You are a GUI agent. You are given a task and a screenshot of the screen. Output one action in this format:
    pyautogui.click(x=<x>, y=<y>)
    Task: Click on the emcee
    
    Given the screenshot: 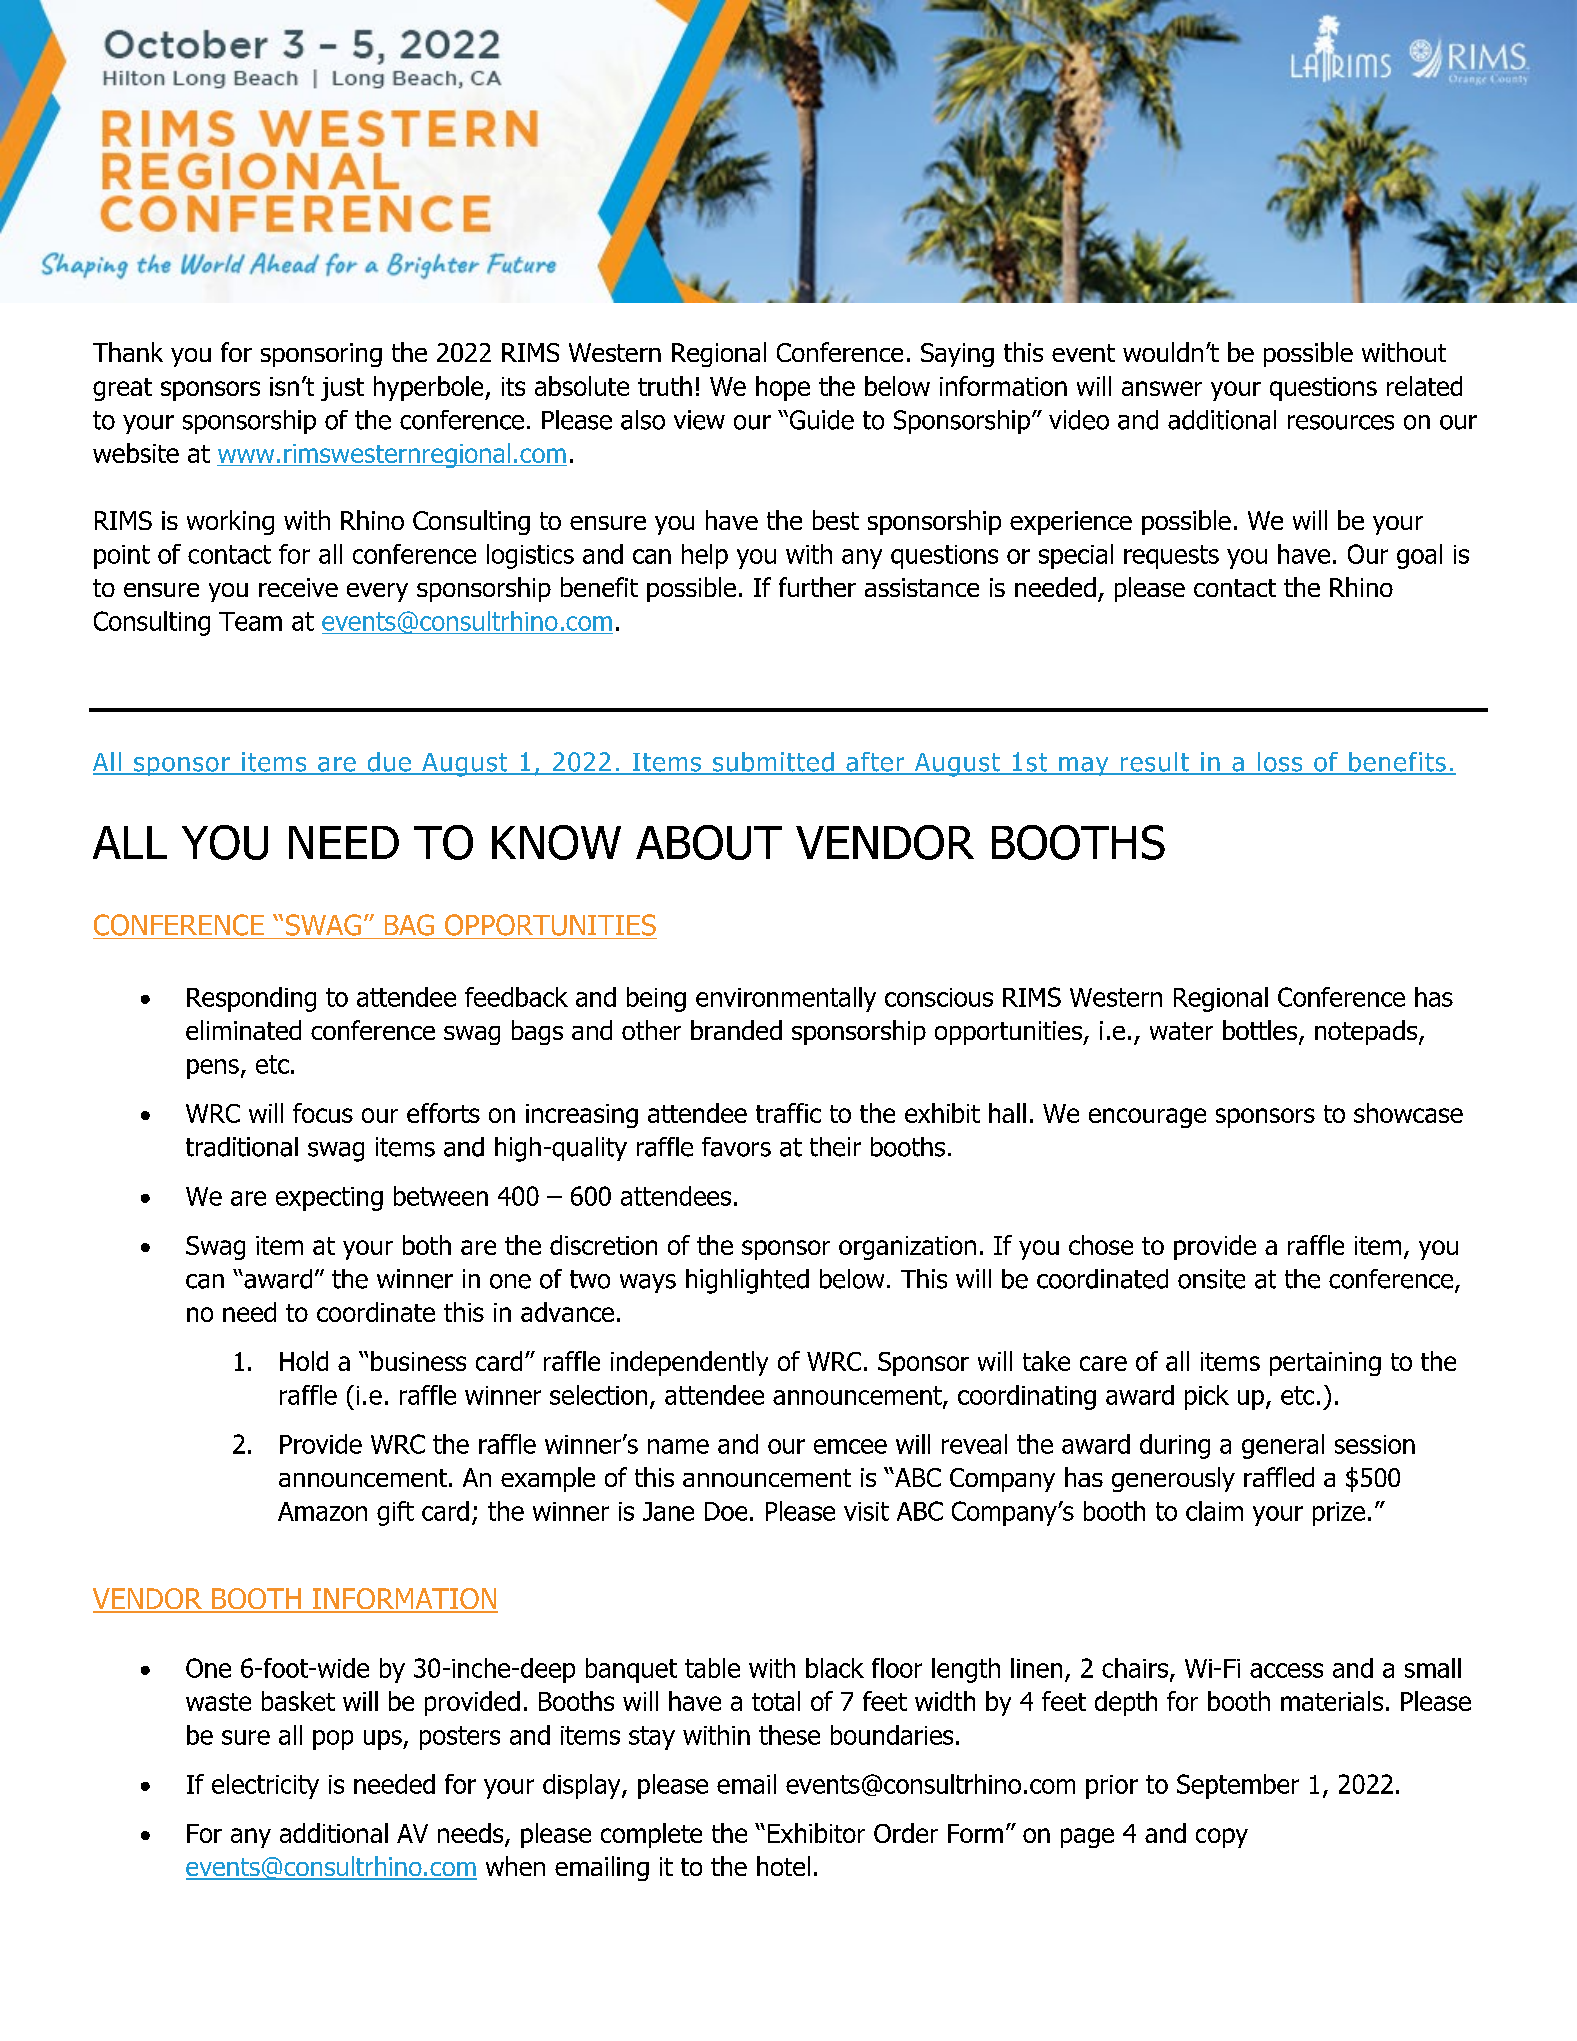 What is the action you would take?
    pyautogui.click(x=850, y=1446)
